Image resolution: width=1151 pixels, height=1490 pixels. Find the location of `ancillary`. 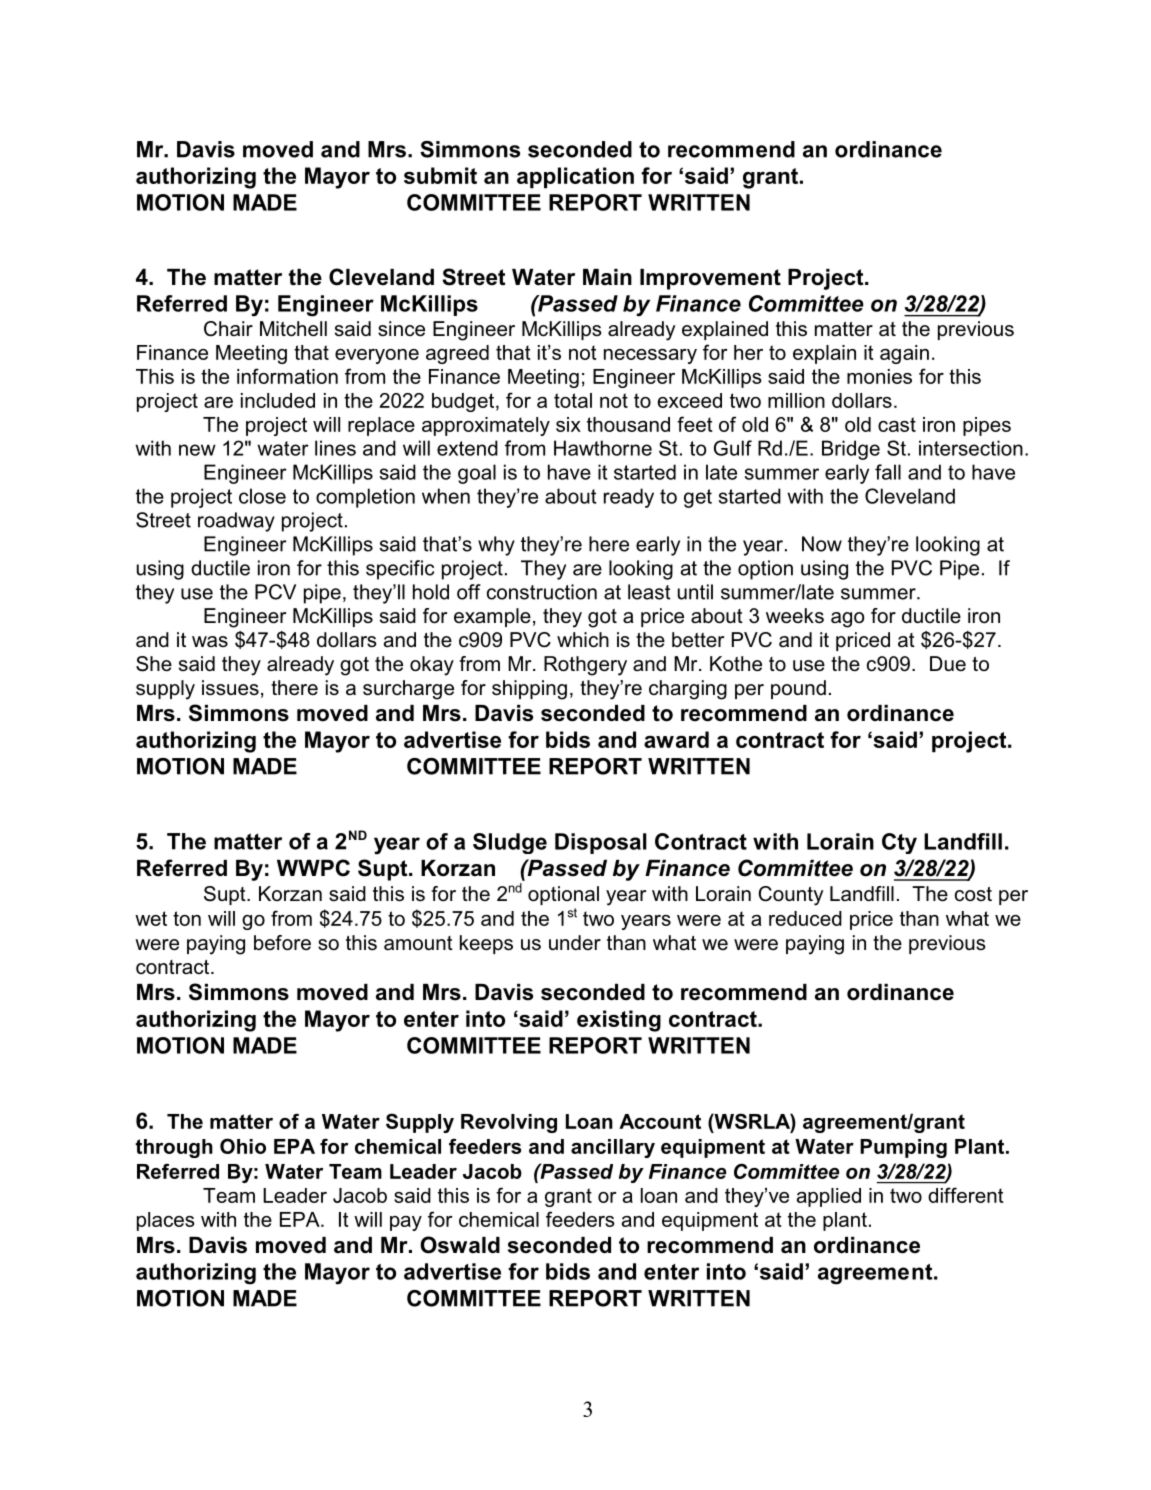

ancillary is located at coordinates (613, 1148).
